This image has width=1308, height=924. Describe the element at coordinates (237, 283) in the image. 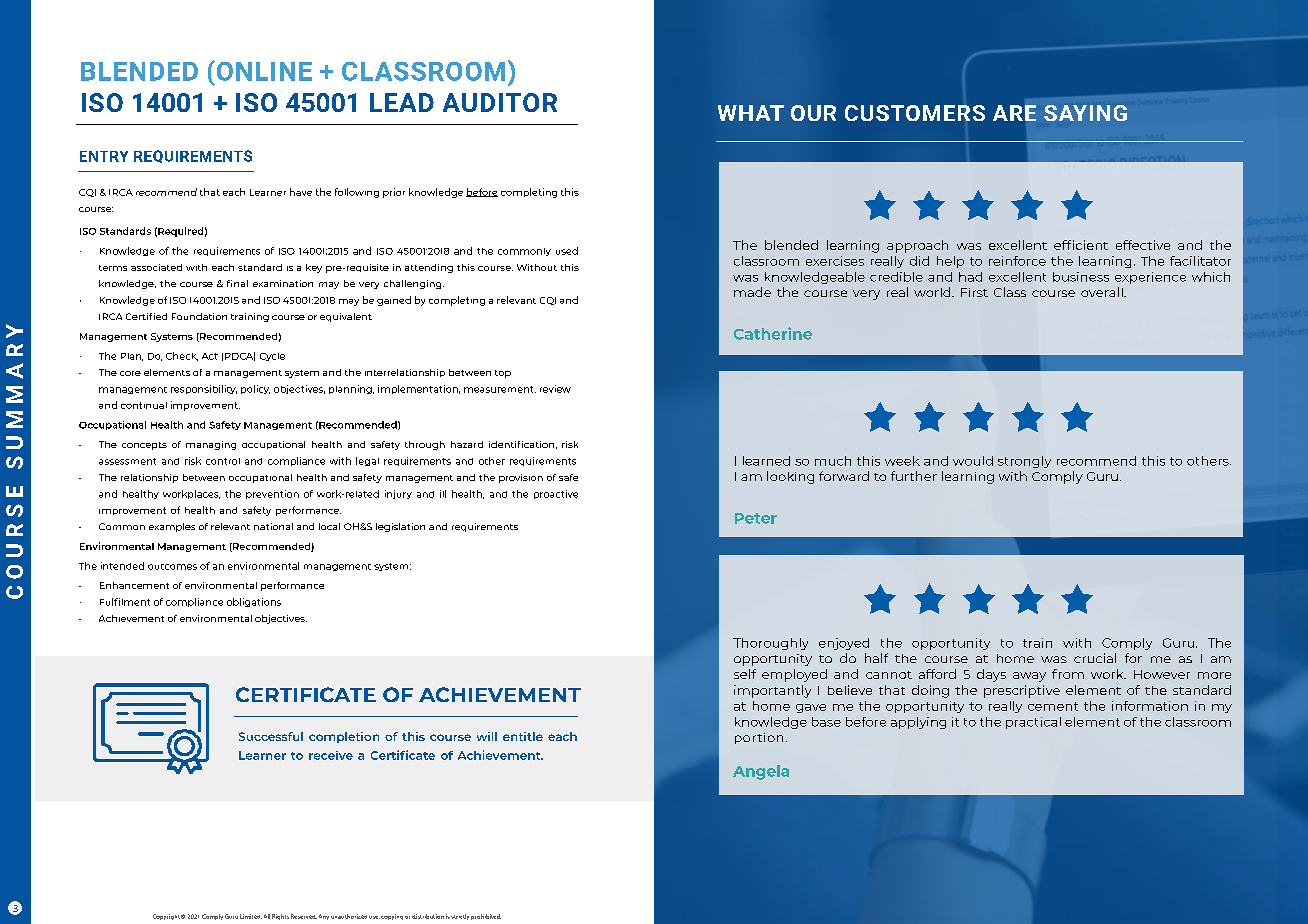

I see `final` at that location.
